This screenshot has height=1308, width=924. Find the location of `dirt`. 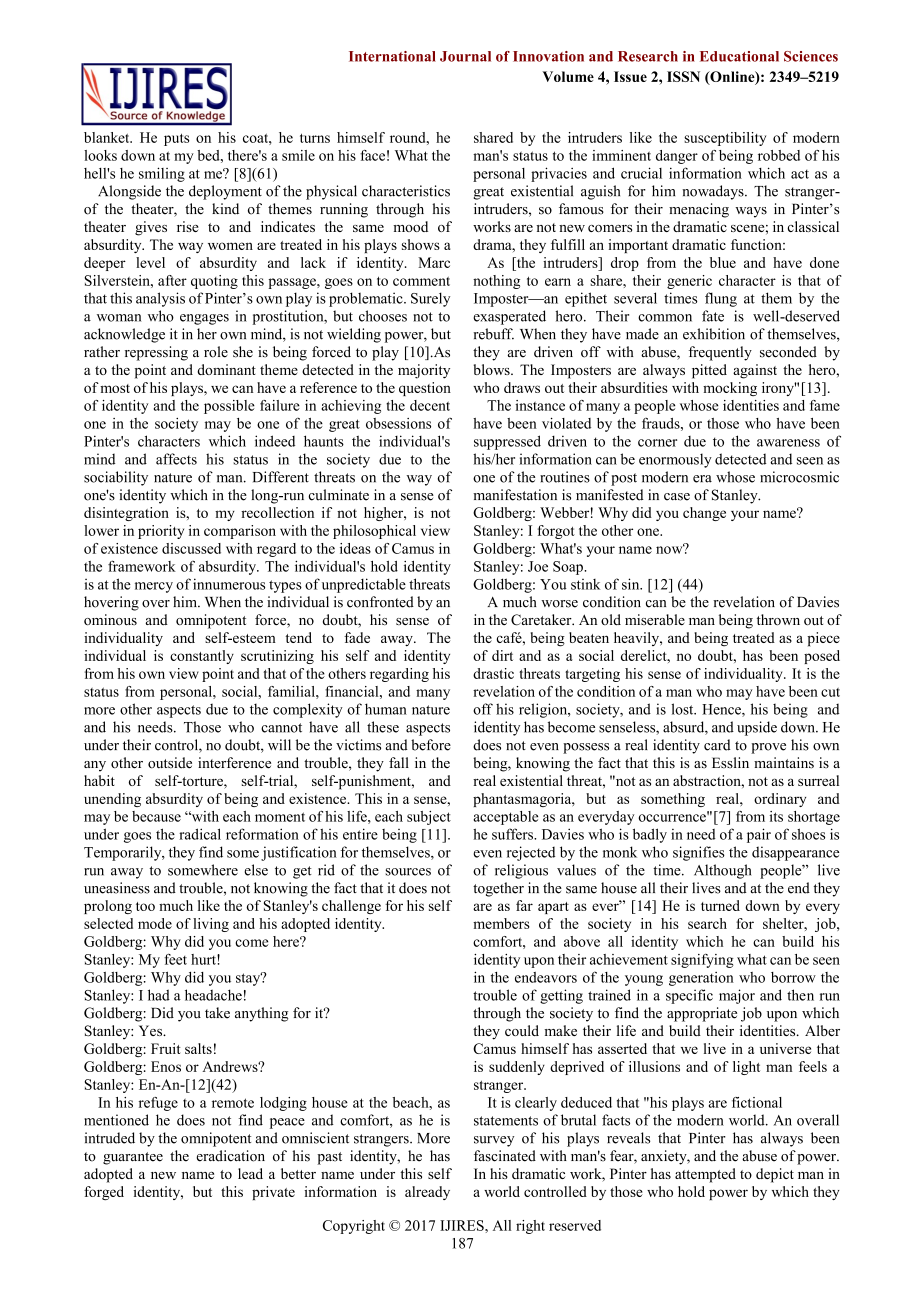

dirt is located at coordinates (502, 655).
